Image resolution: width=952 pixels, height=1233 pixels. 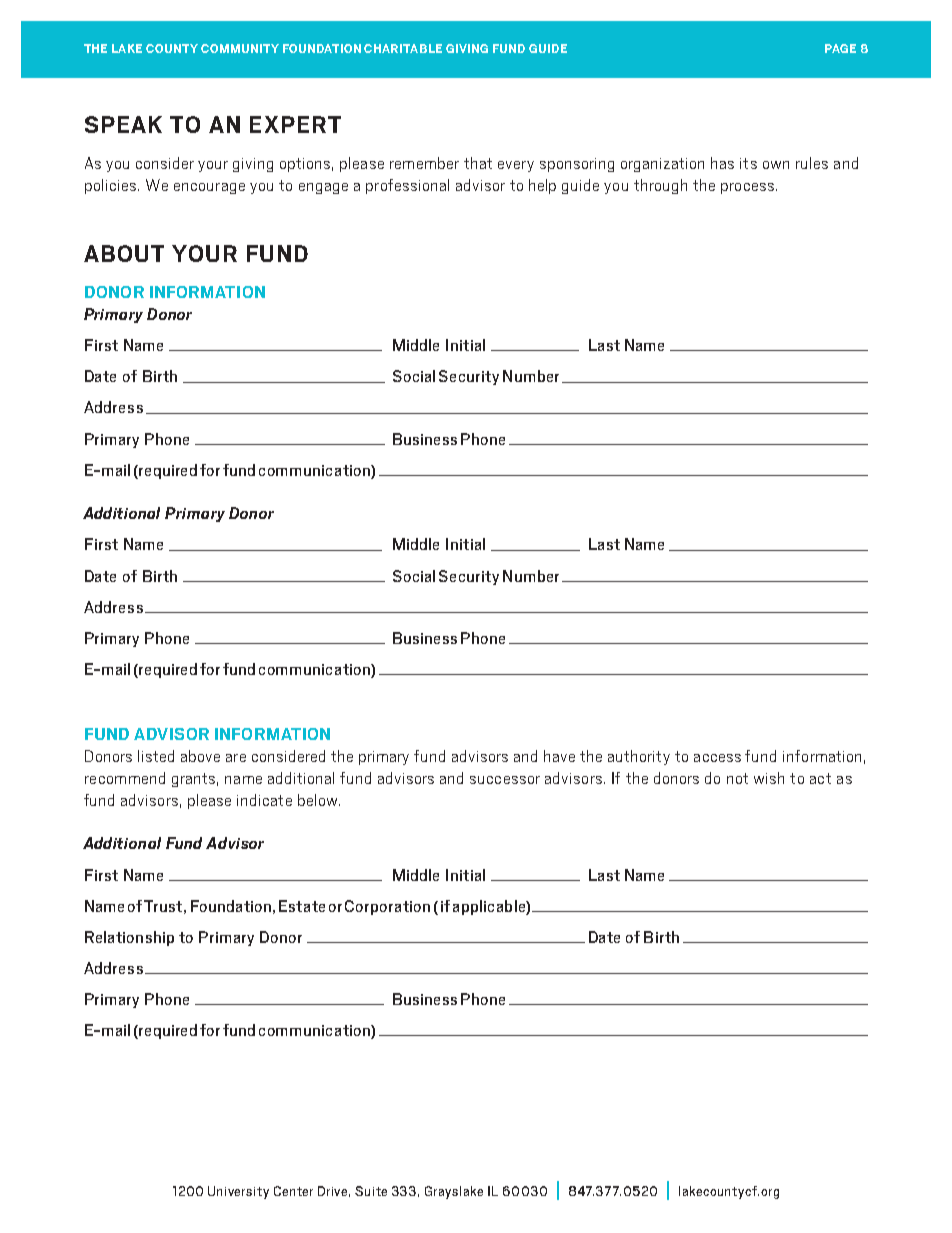 I want to click on access, so click(x=717, y=758).
